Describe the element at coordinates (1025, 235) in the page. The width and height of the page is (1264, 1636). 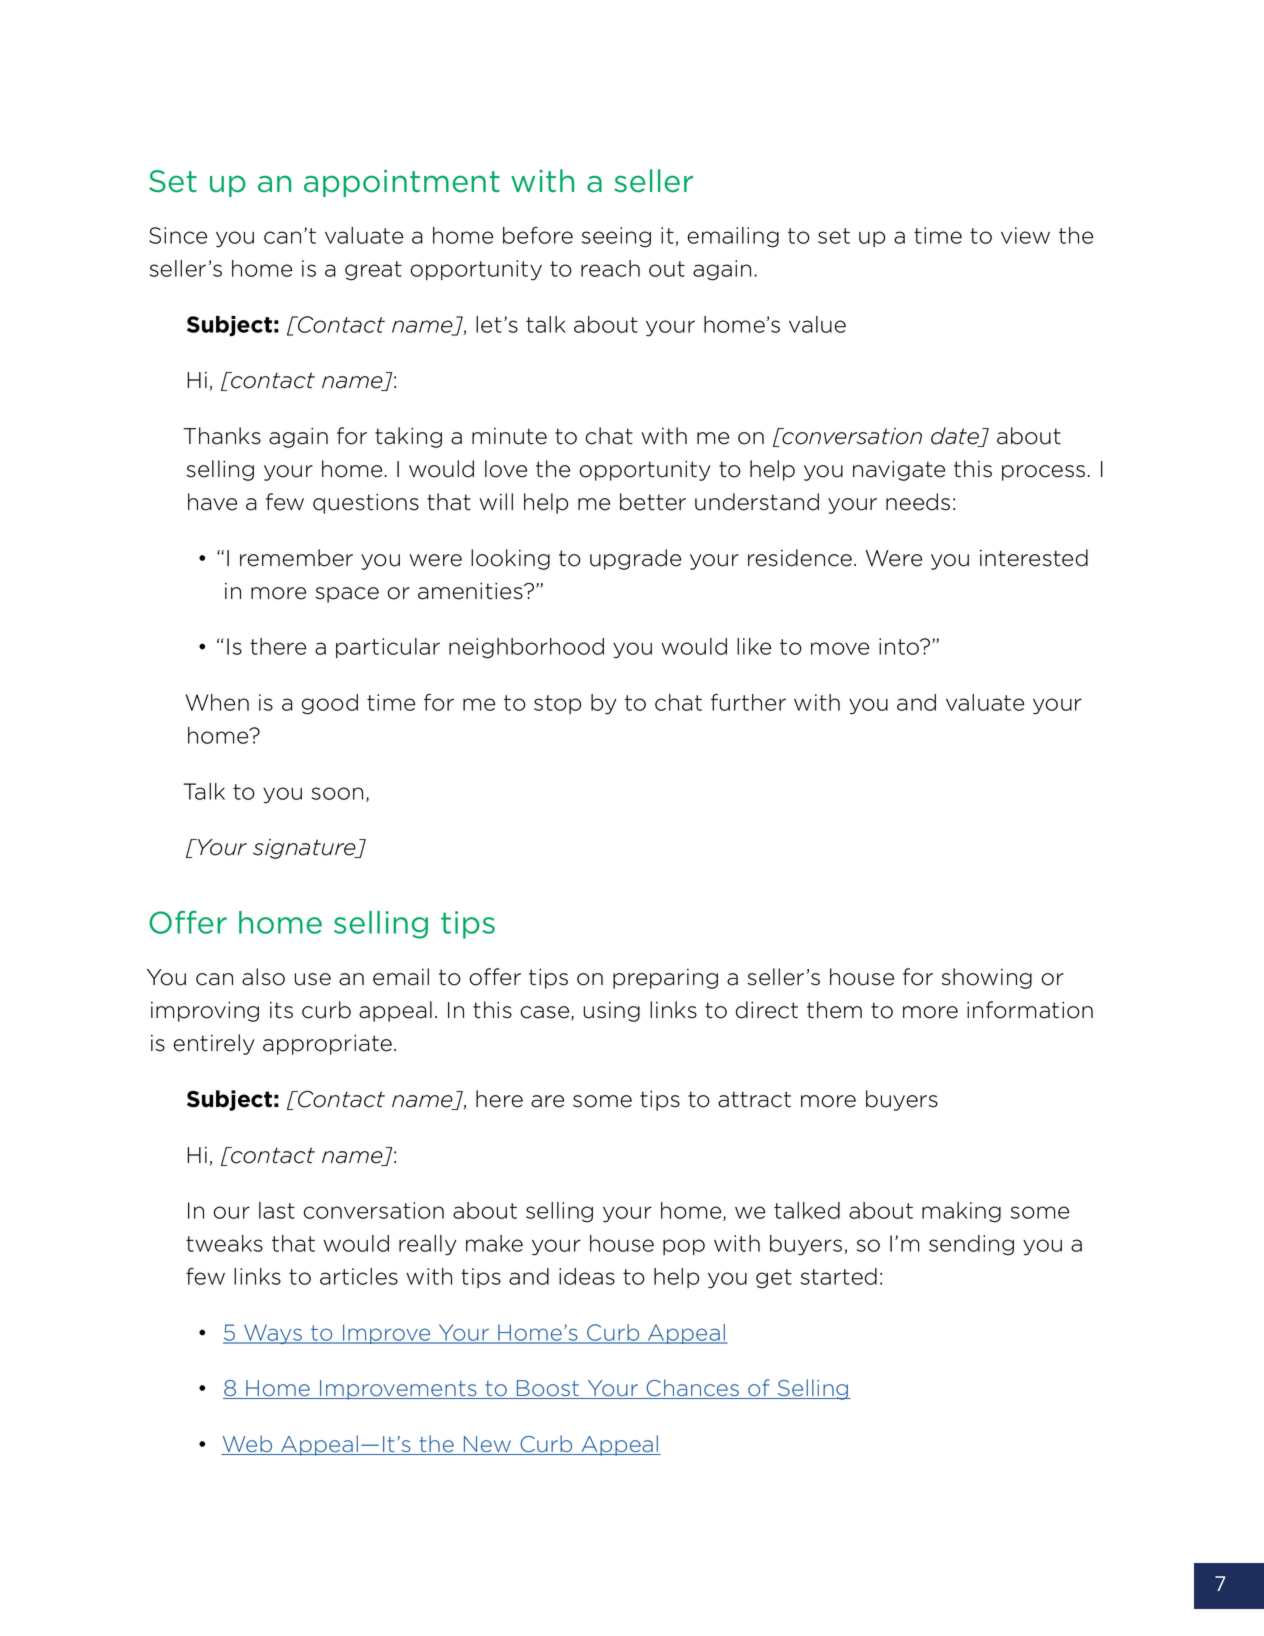
I see `view` at that location.
